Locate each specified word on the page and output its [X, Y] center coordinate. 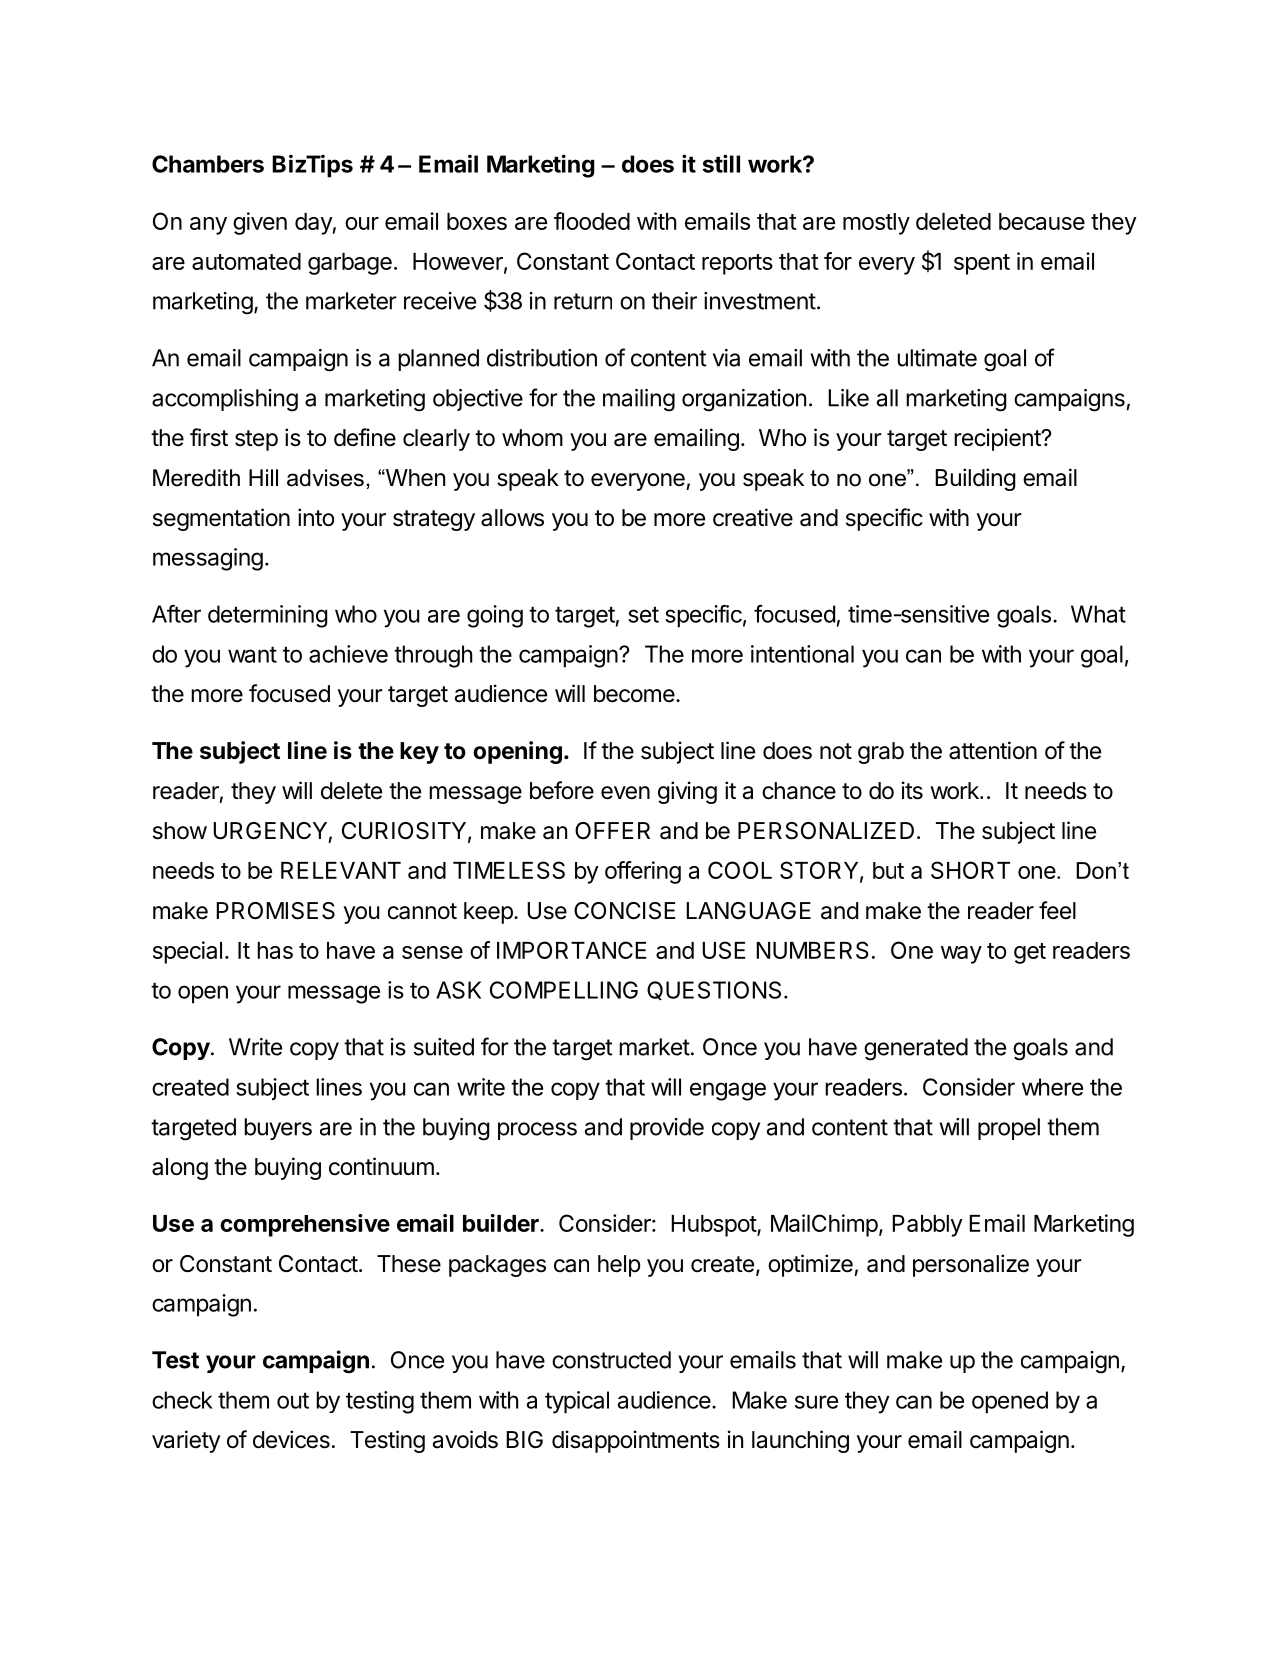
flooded [592, 221]
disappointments [636, 1441]
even [625, 793]
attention [993, 750]
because [1042, 221]
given [260, 223]
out [293, 1401]
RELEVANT [341, 870]
